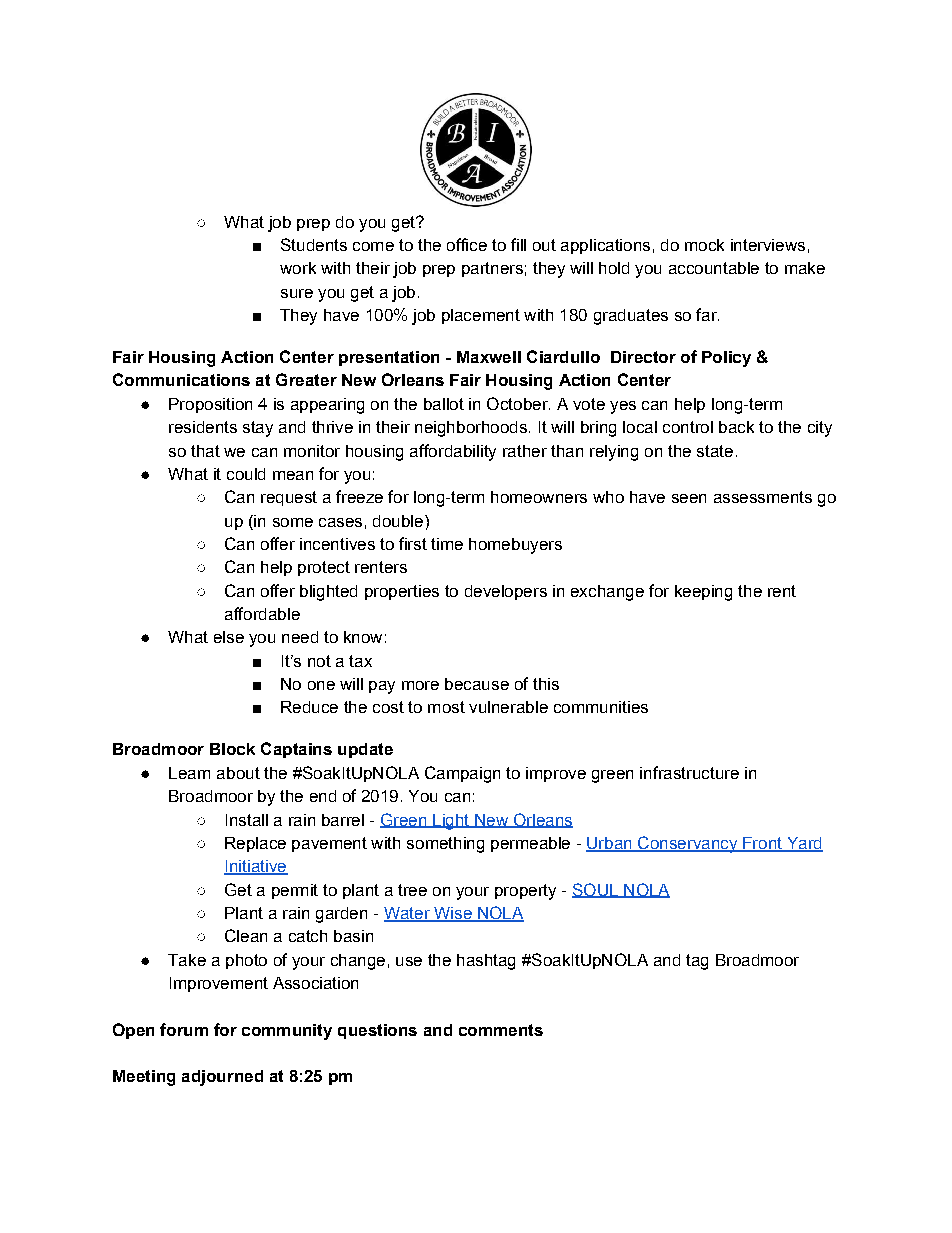 The width and height of the image is (952, 1233). I want to click on infrastructure, so click(689, 772).
